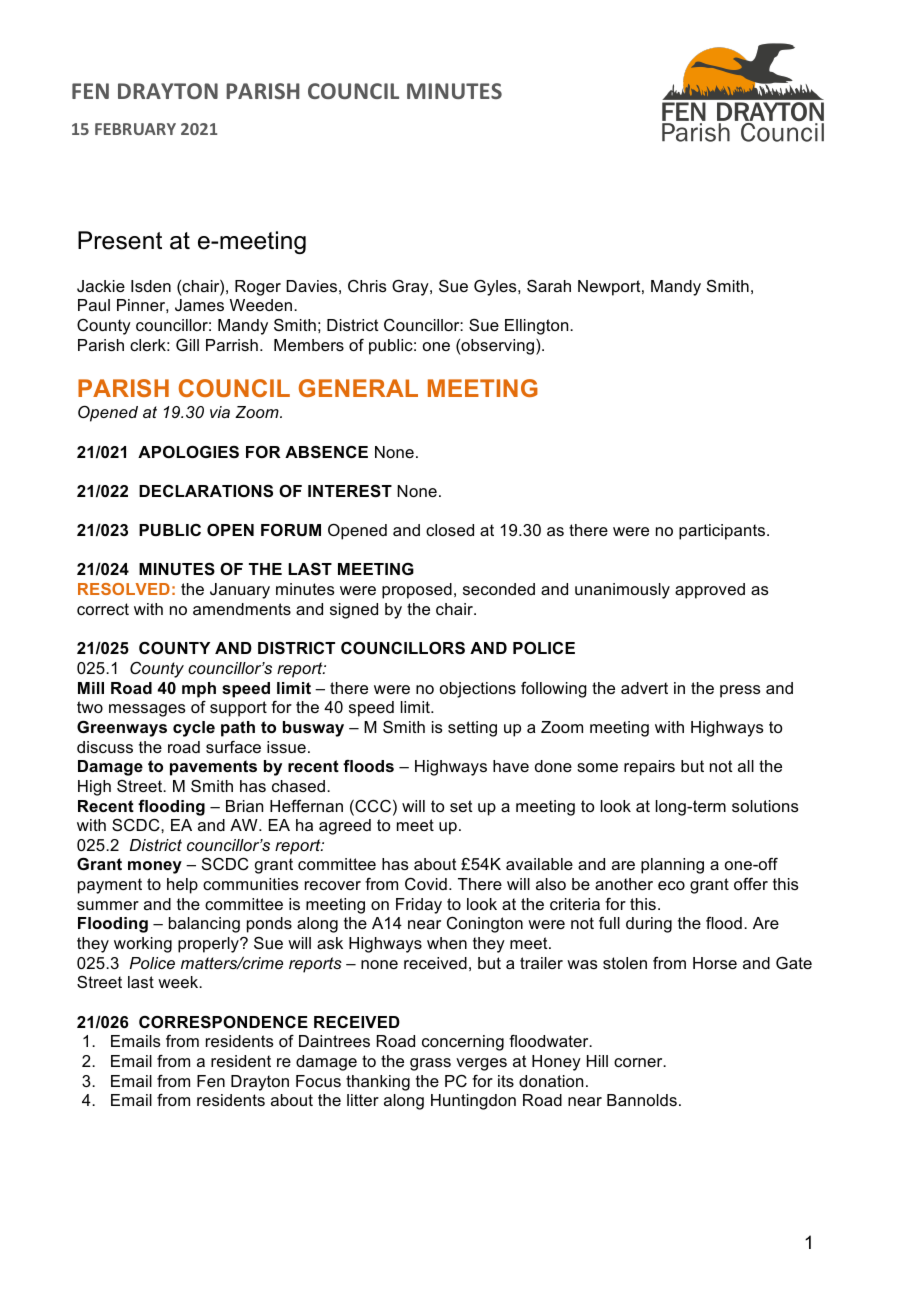 The width and height of the image is (924, 1308). I want to click on Gray, so click(411, 288).
